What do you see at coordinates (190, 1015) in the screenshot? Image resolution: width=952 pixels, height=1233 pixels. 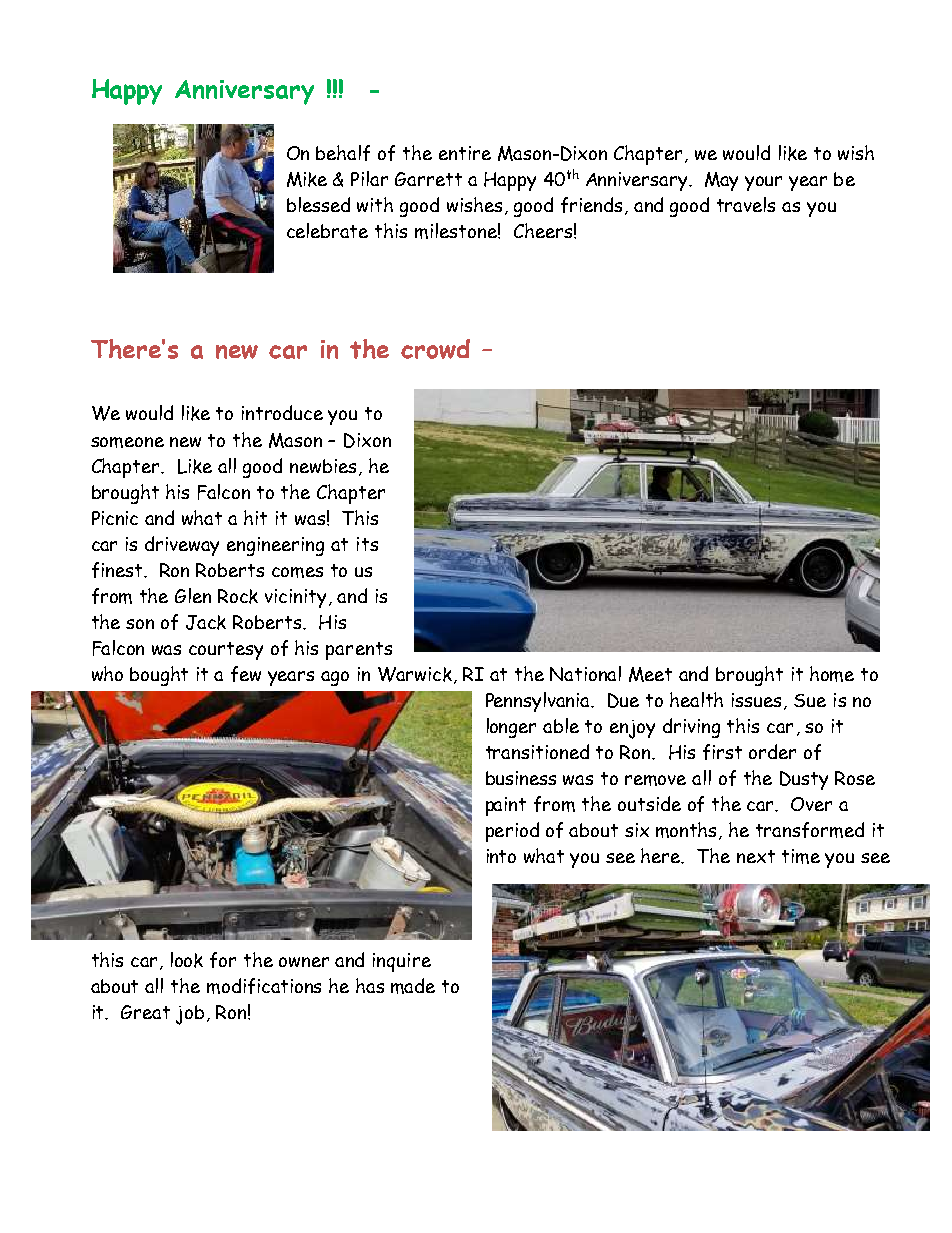 I see `job` at bounding box center [190, 1015].
